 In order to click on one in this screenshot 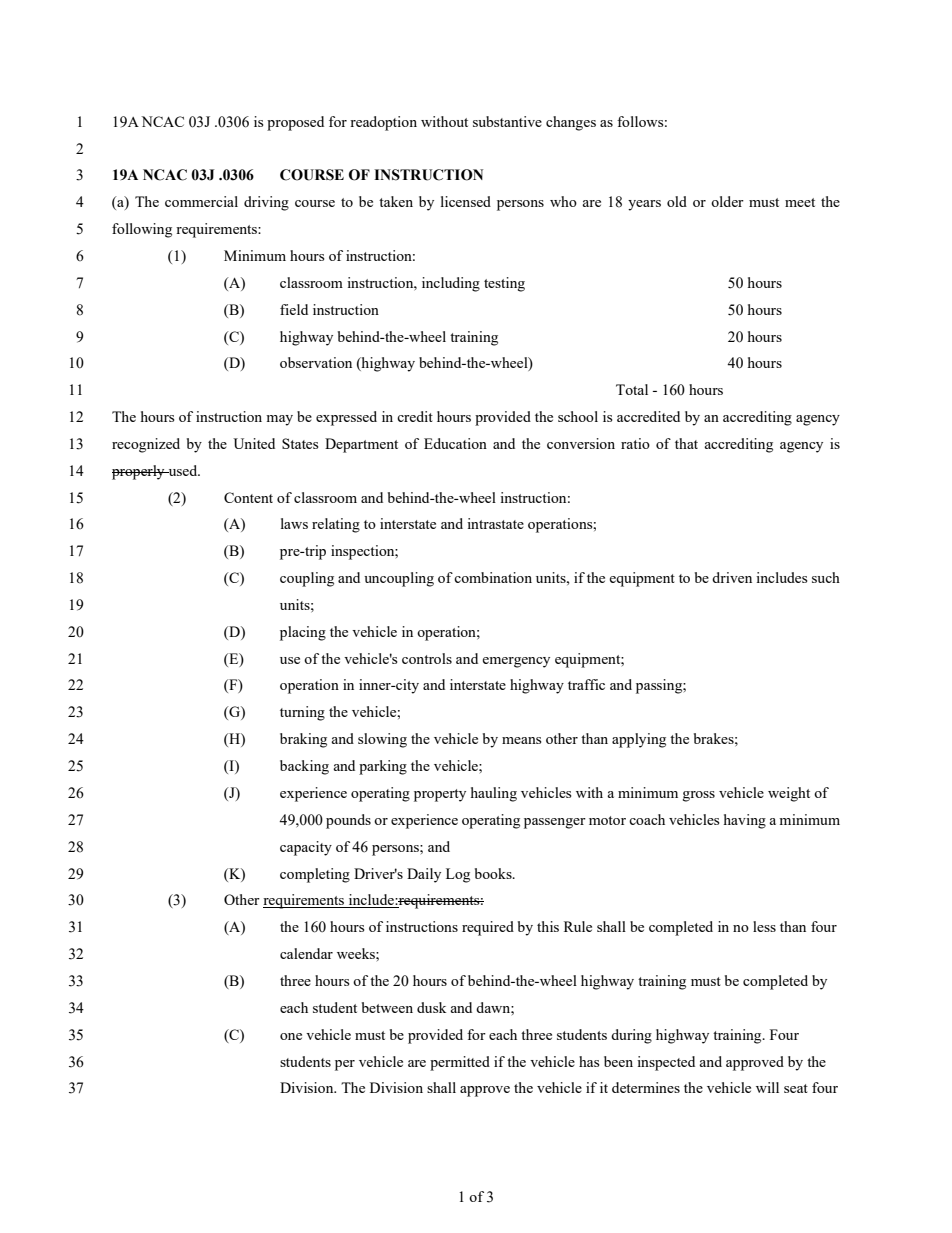, I will do `click(291, 1036)`.
